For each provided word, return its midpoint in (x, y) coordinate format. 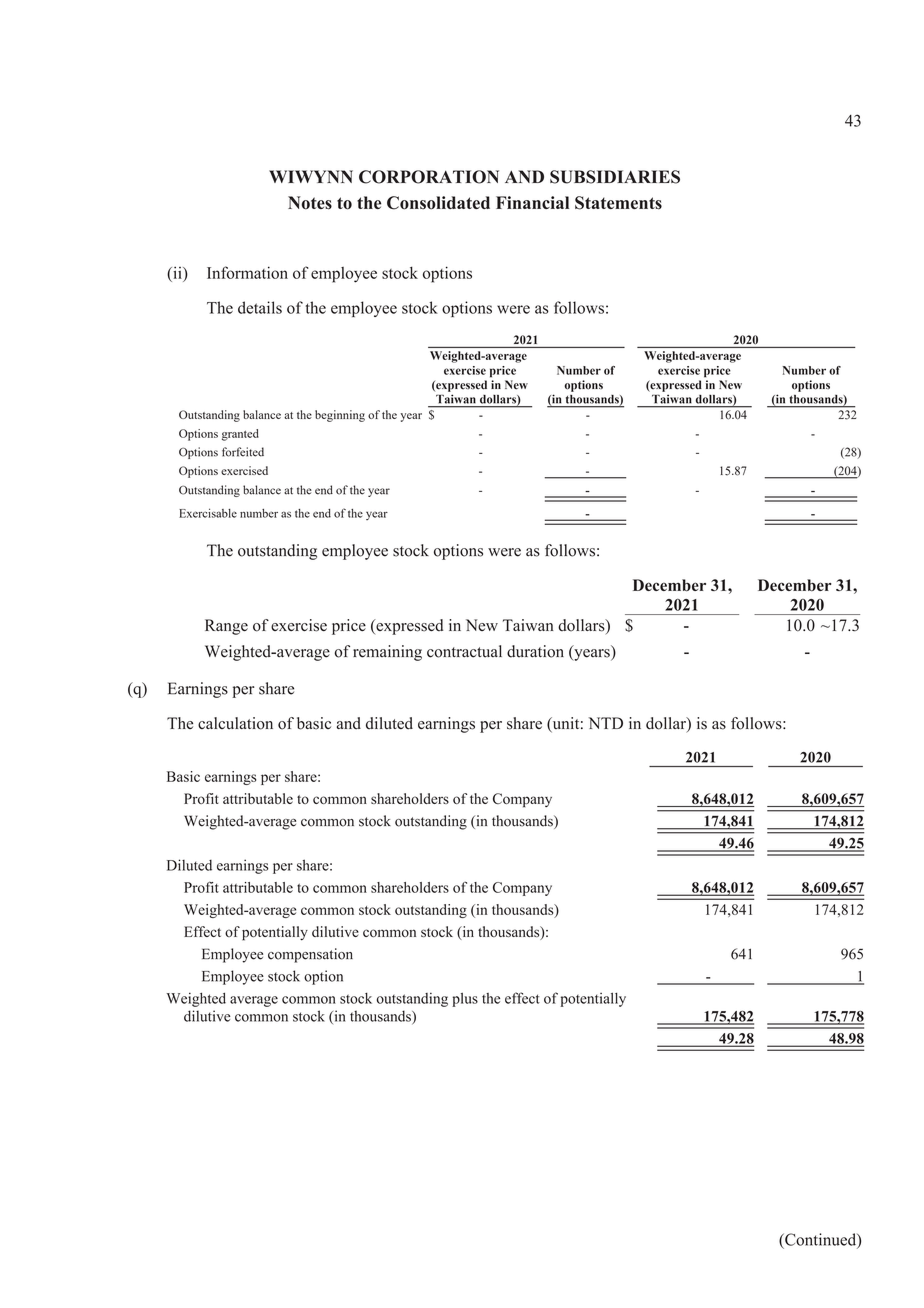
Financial (532, 202)
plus (465, 1000)
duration (535, 651)
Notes (310, 203)
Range (226, 627)
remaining (387, 653)
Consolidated (438, 203)
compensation (310, 955)
